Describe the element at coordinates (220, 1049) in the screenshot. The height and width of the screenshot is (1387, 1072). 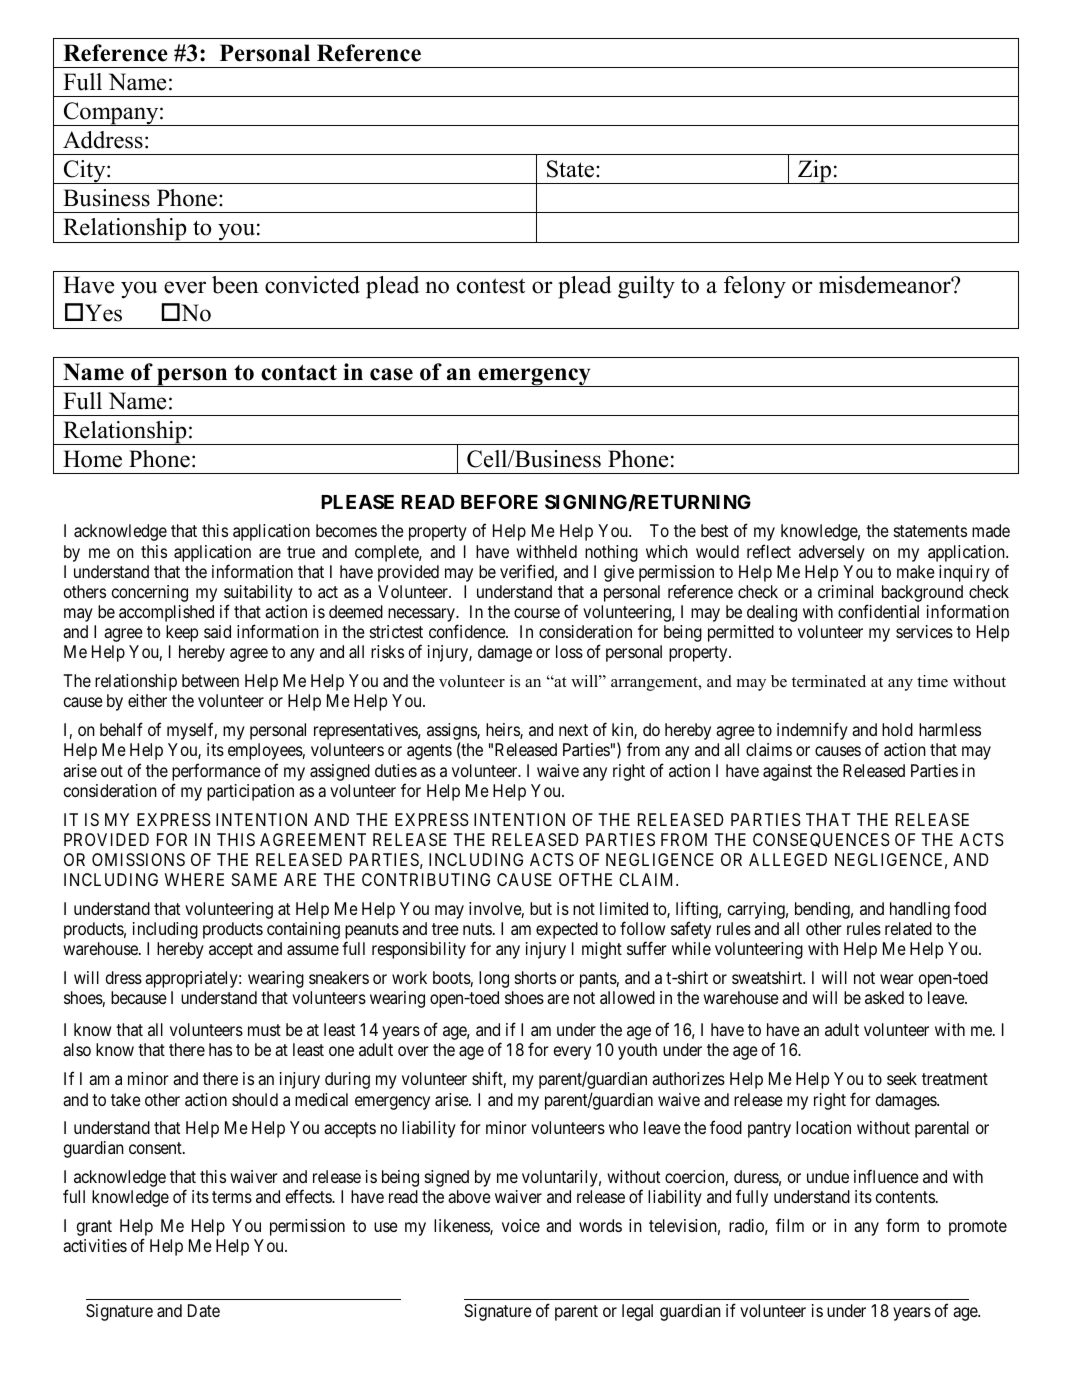
I see `has` at that location.
